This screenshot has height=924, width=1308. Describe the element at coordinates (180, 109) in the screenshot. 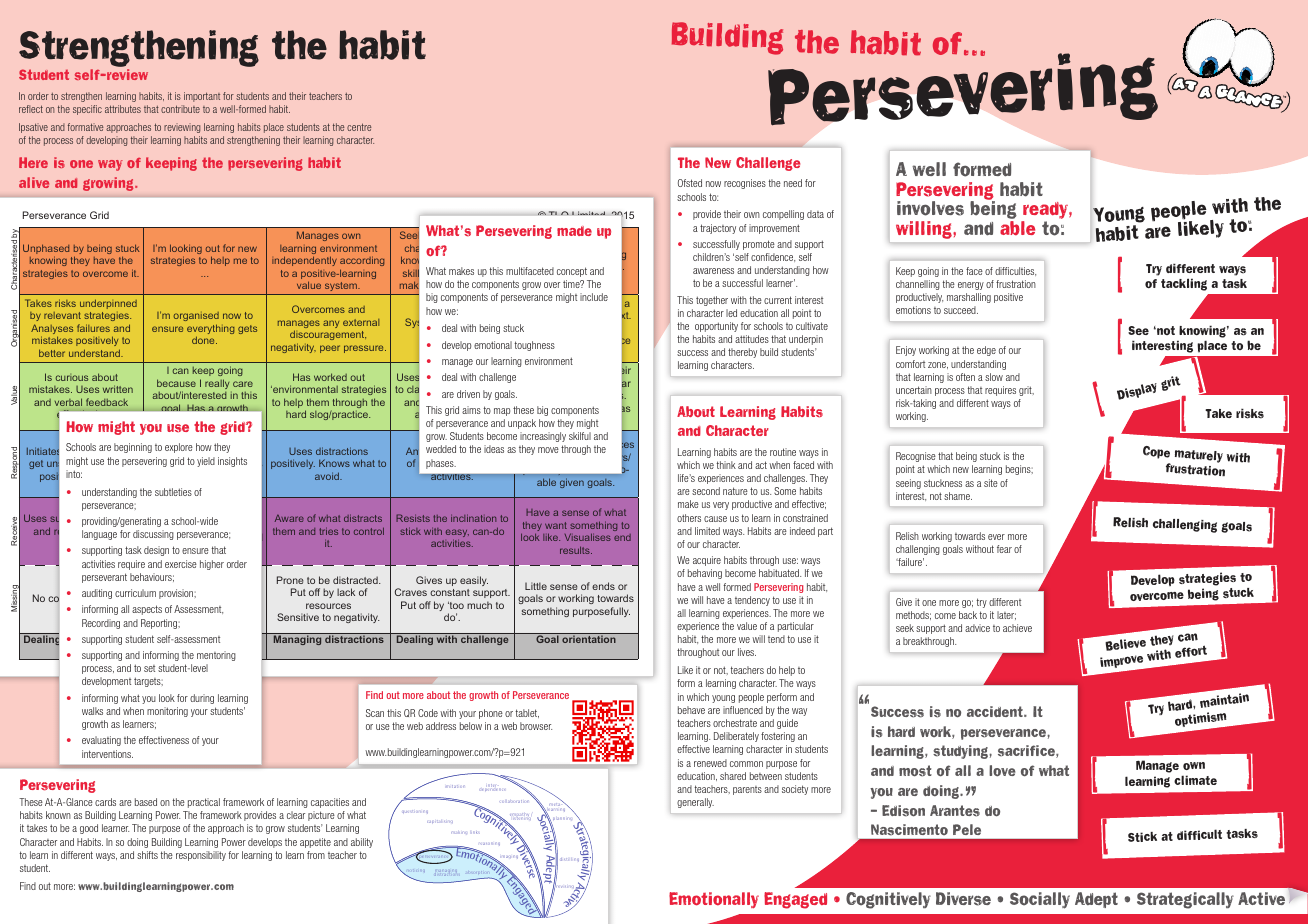

I see `contribute` at that location.
